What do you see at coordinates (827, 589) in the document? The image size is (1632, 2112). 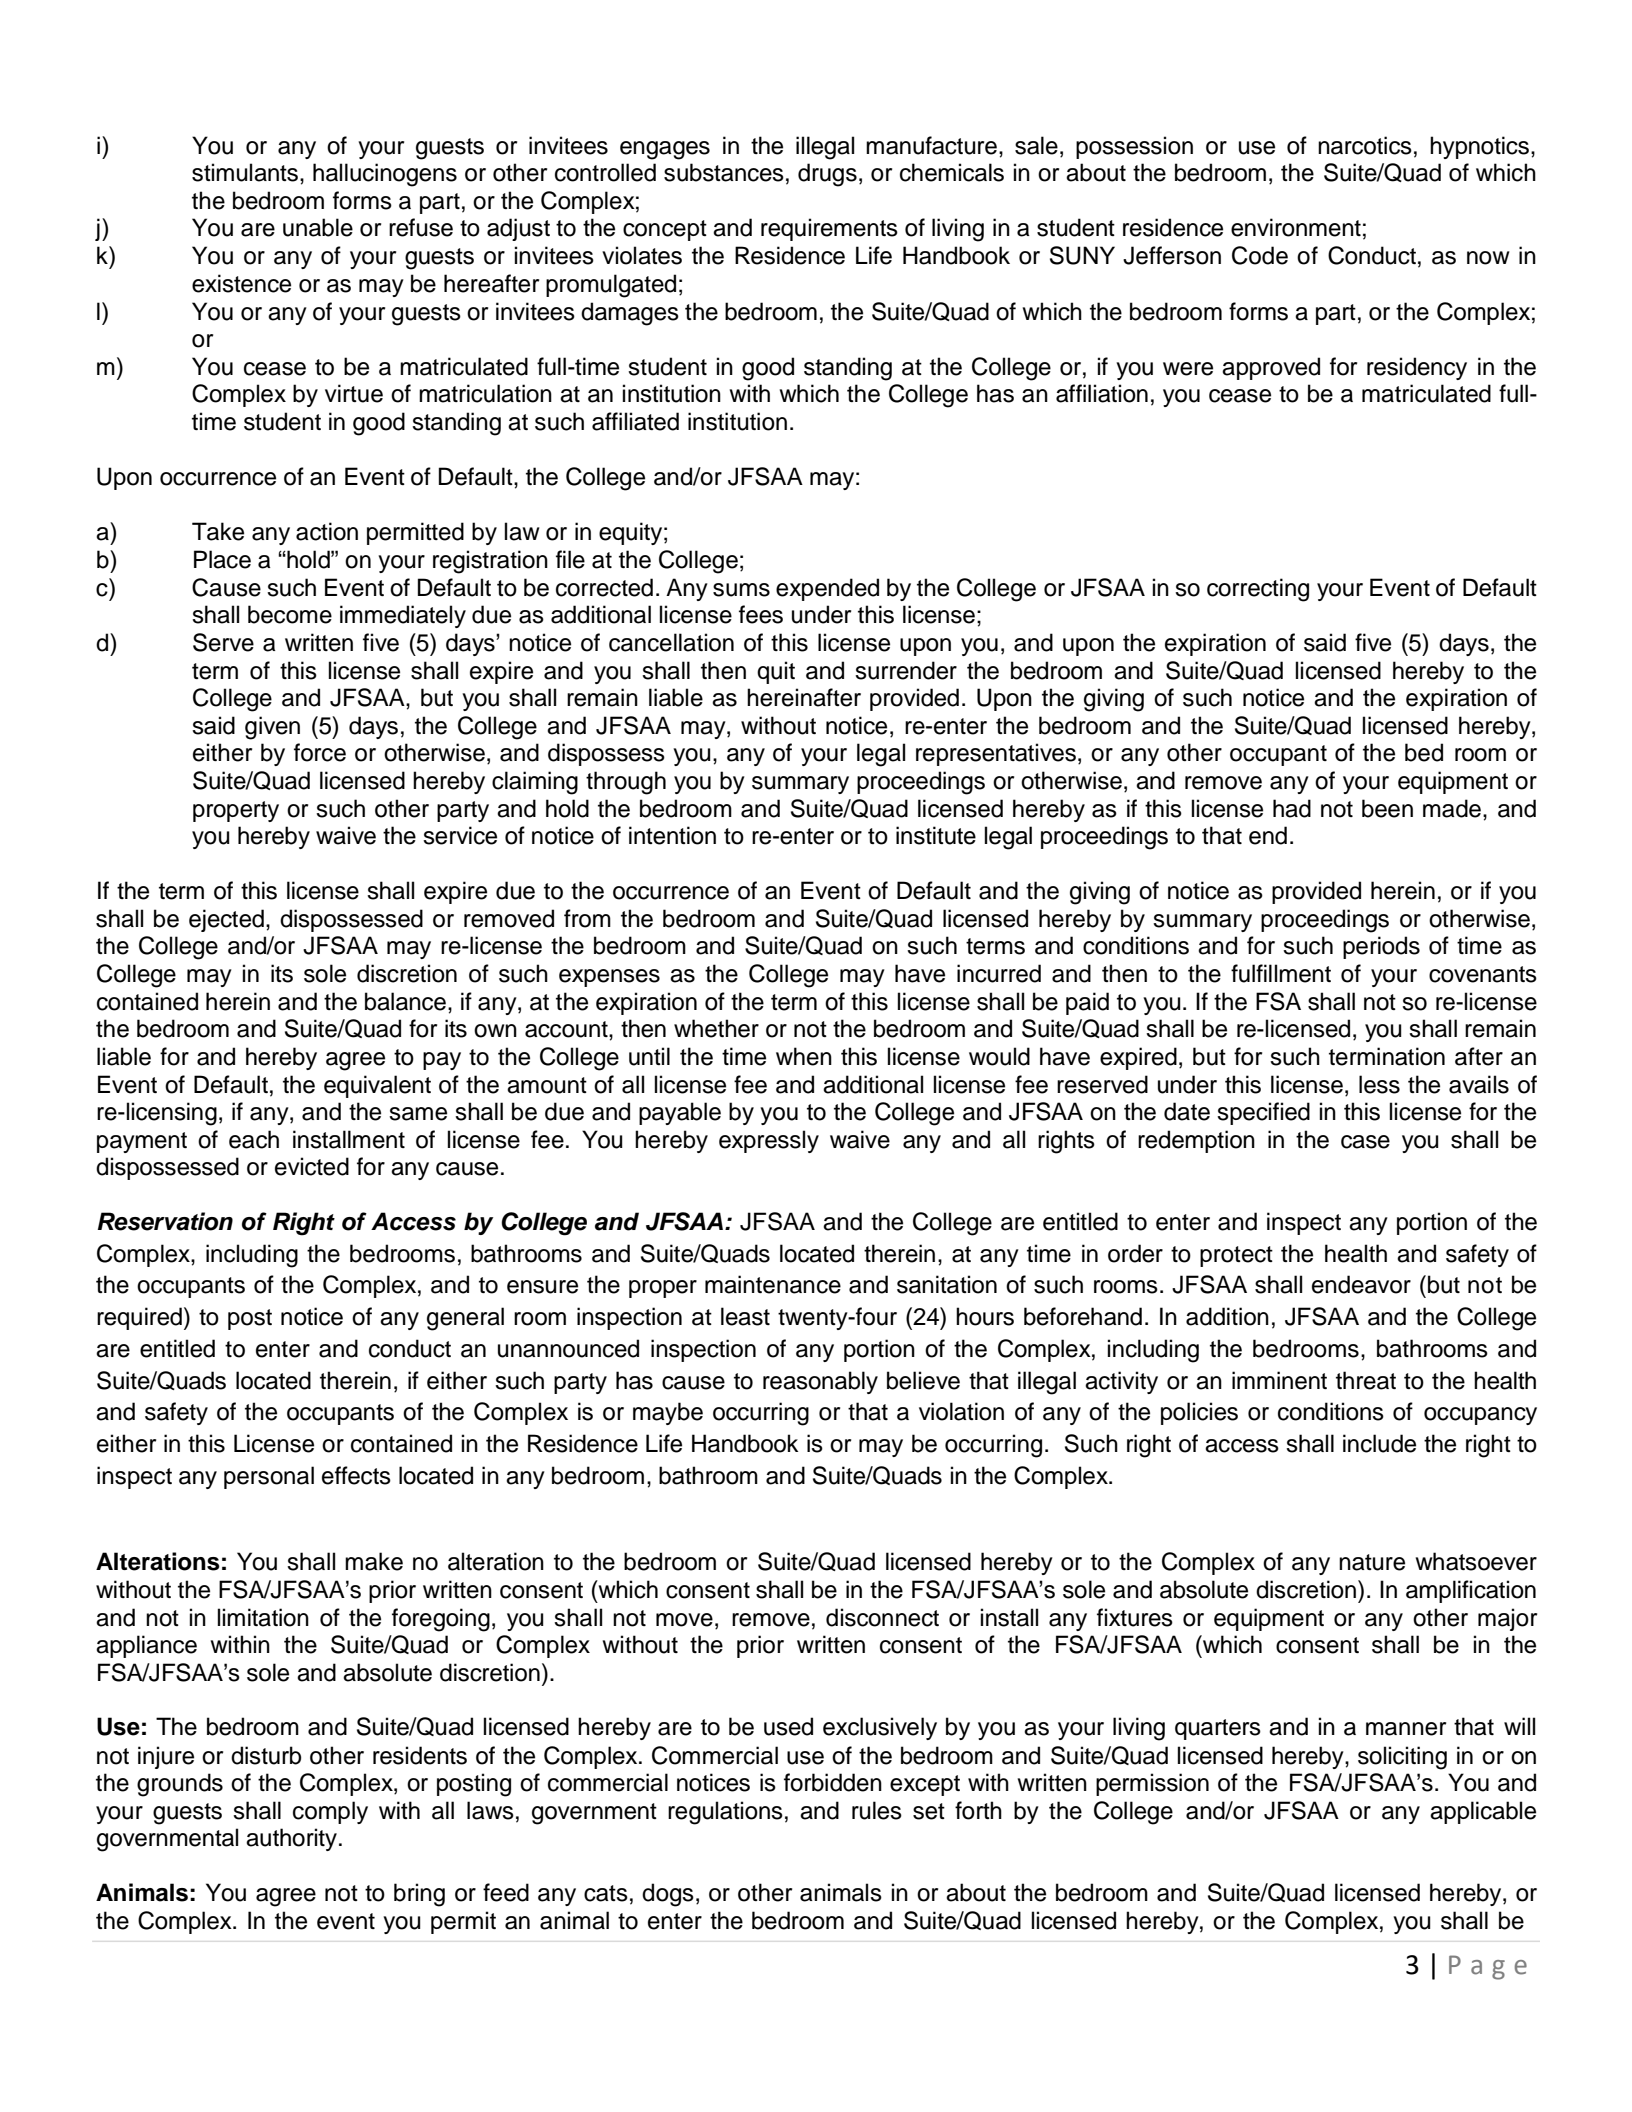 I see `expended` at bounding box center [827, 589].
